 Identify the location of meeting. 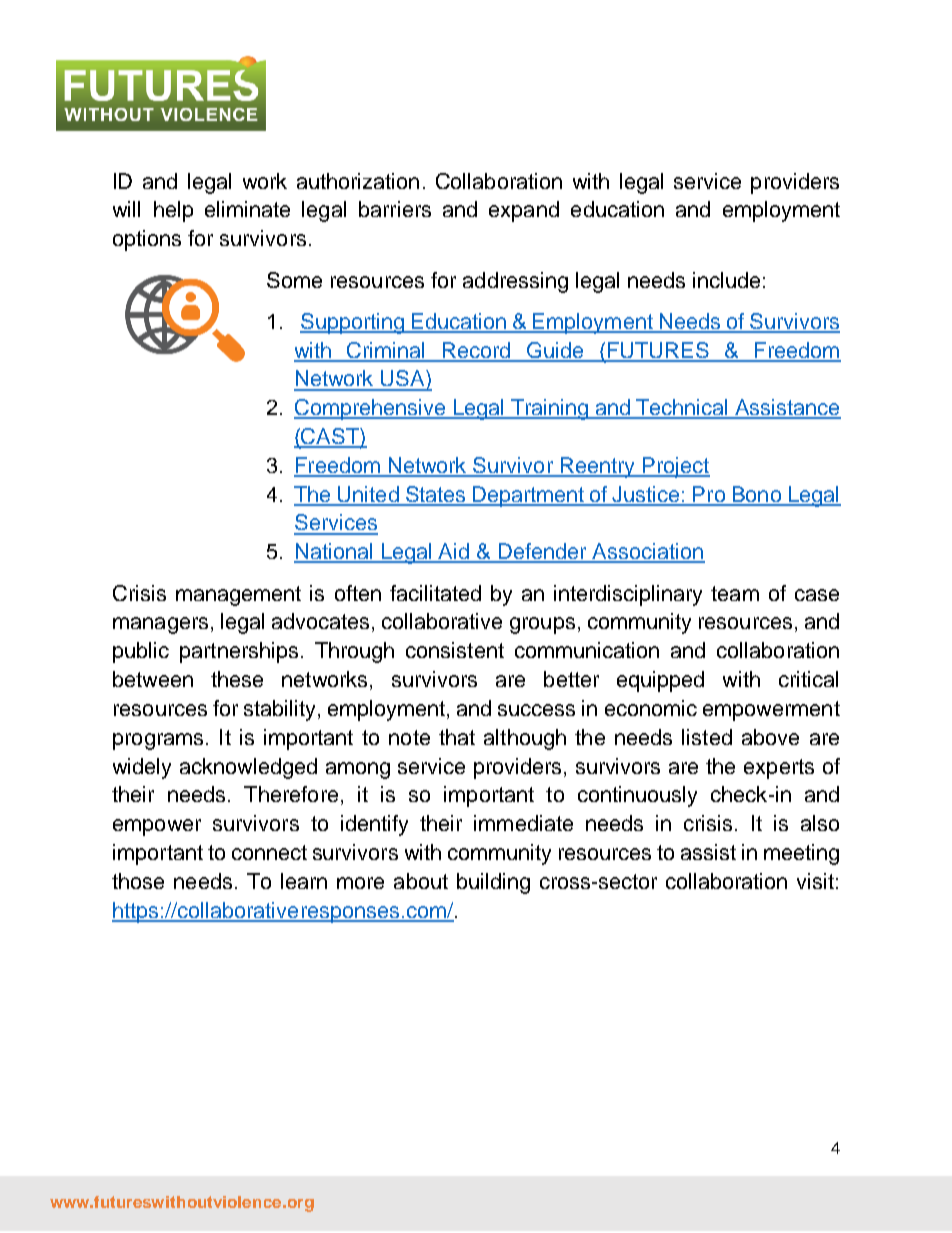
(801, 854).
